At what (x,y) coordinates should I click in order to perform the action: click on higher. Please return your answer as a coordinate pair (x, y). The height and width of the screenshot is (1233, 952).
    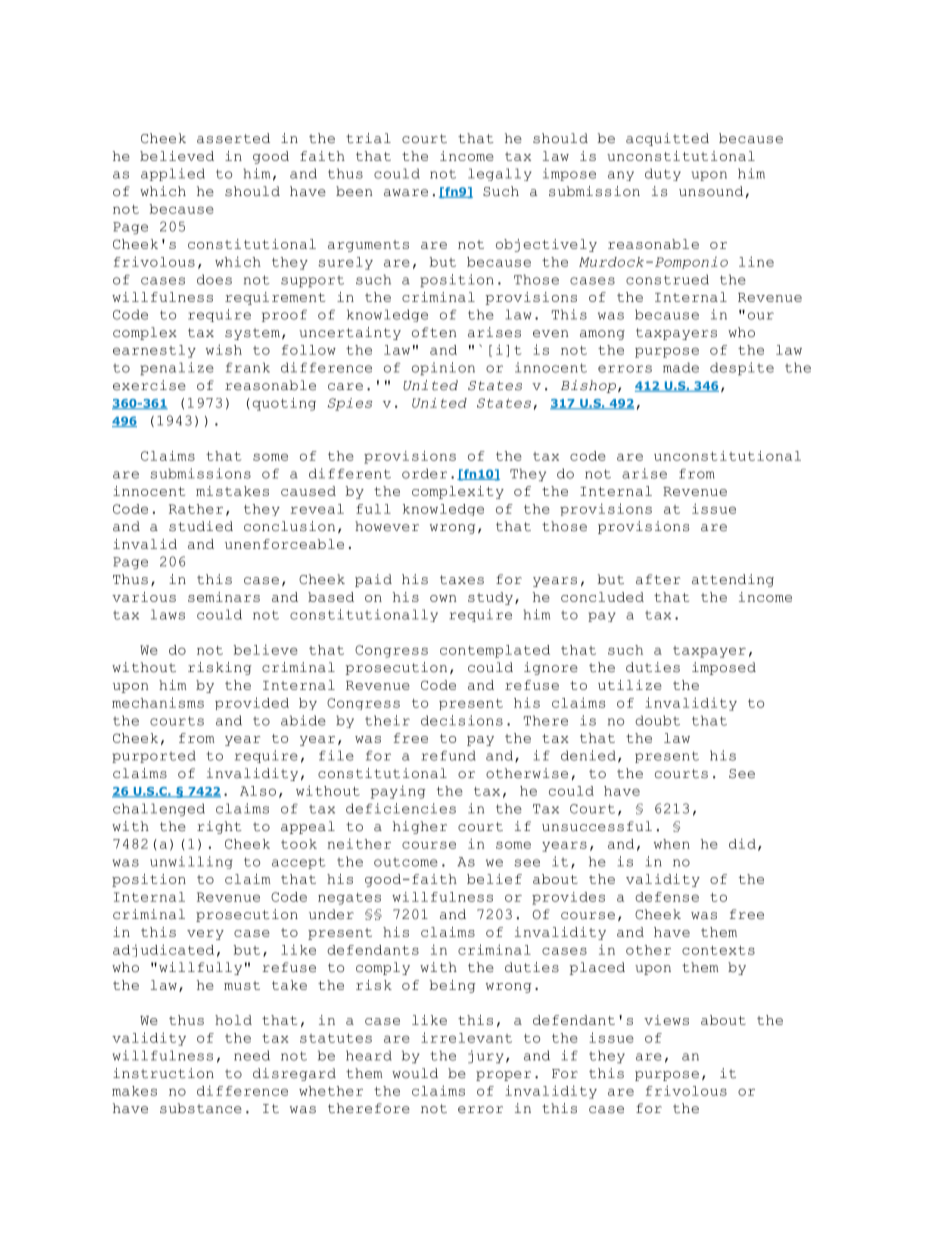
    Looking at the image, I should click on (420, 827).
